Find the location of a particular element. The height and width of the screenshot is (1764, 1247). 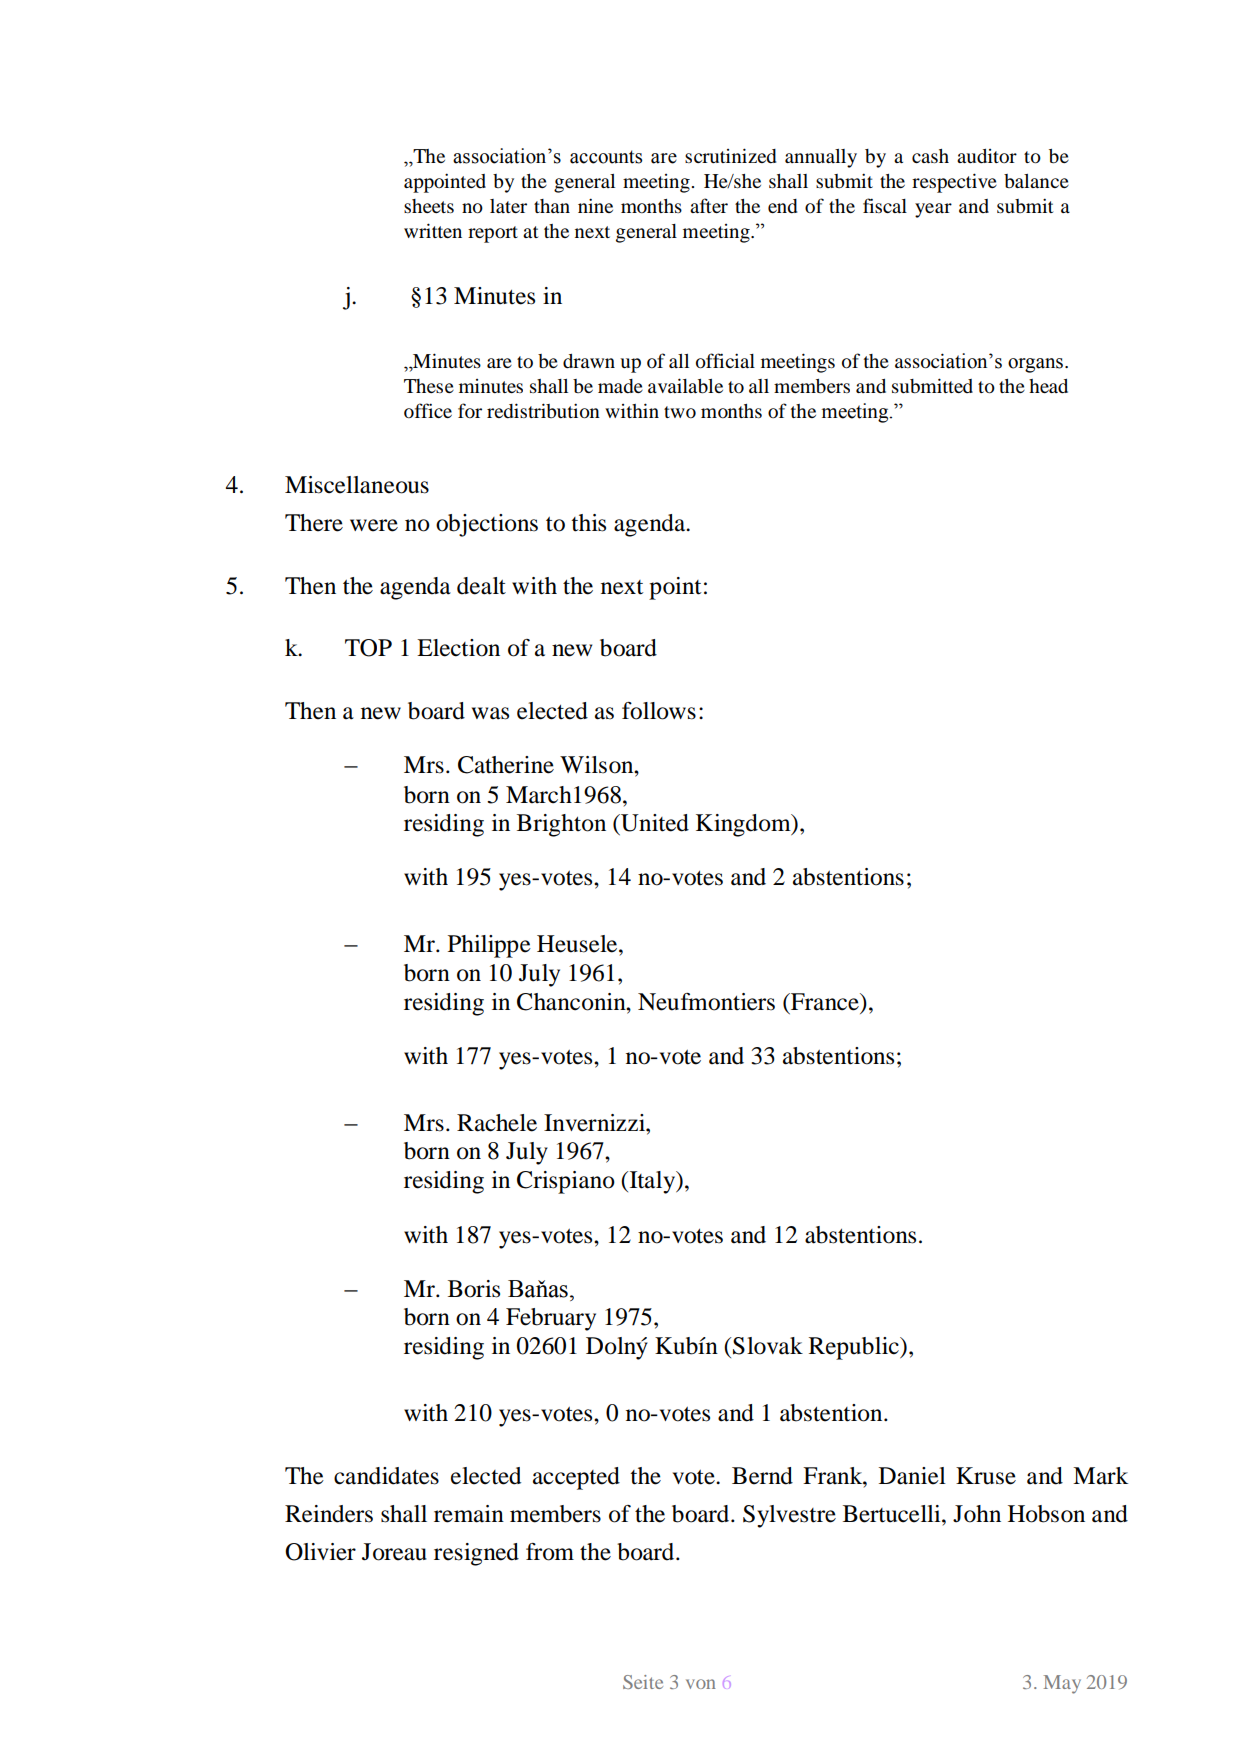

after is located at coordinates (709, 205).
